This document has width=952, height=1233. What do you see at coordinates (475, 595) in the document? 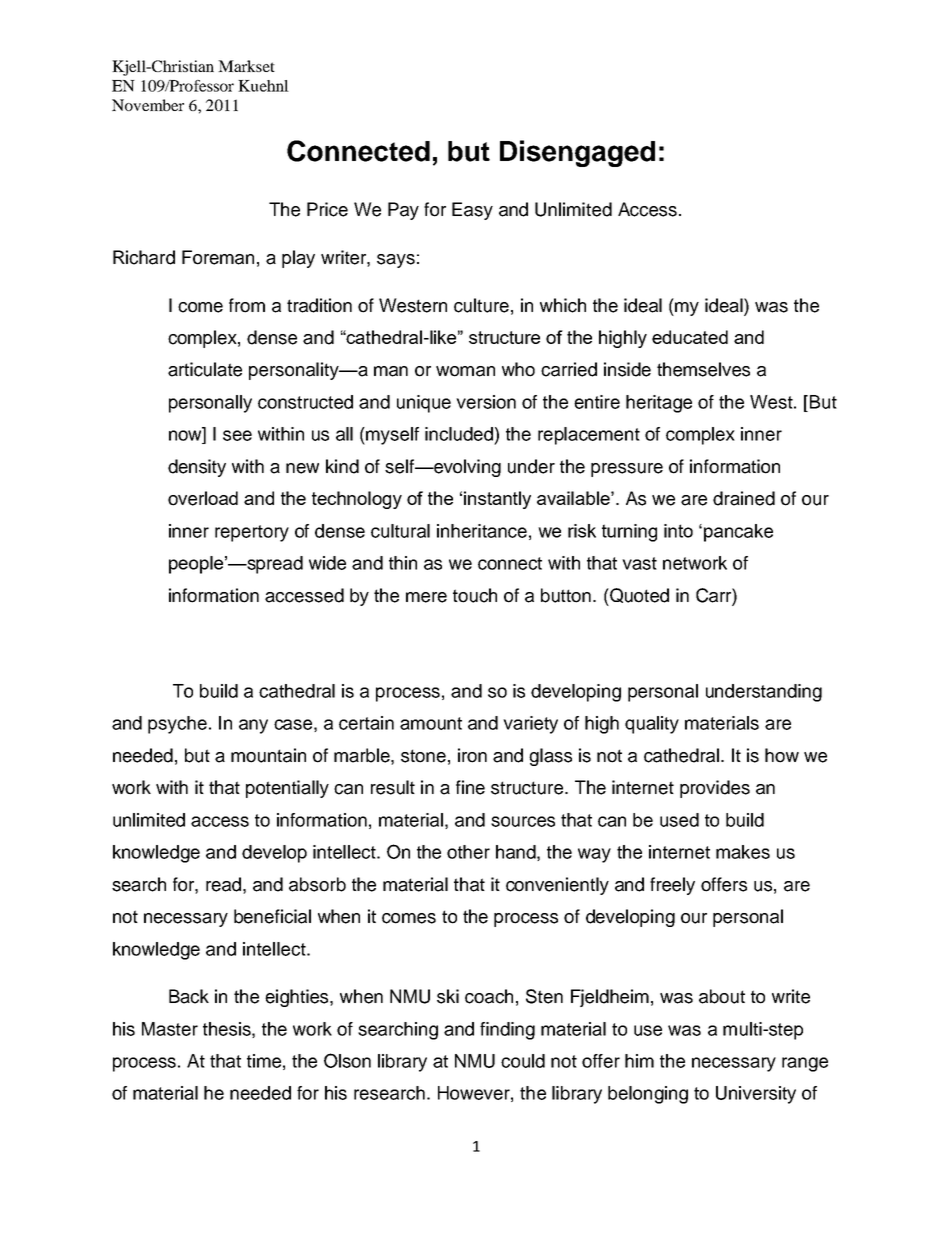
I see `touch` at bounding box center [475, 595].
